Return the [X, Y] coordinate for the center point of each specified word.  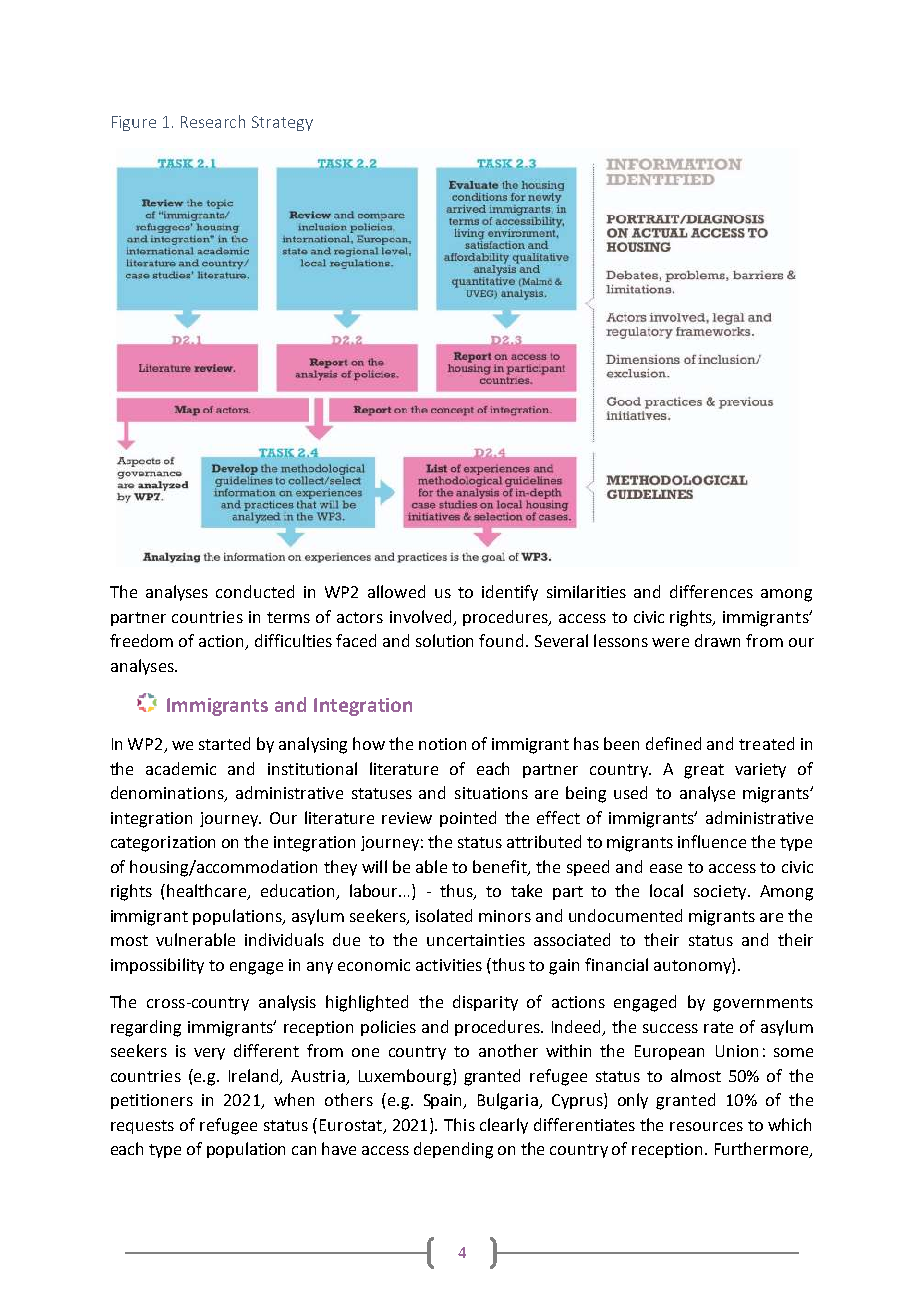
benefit [501, 867]
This [459, 1124]
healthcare [208, 892]
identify [510, 593]
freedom [141, 640]
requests [142, 1127]
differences [711, 591]
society [721, 892]
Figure [134, 123]
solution [444, 640]
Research [213, 121]
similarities [586, 591]
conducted [255, 591]
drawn [717, 640]
